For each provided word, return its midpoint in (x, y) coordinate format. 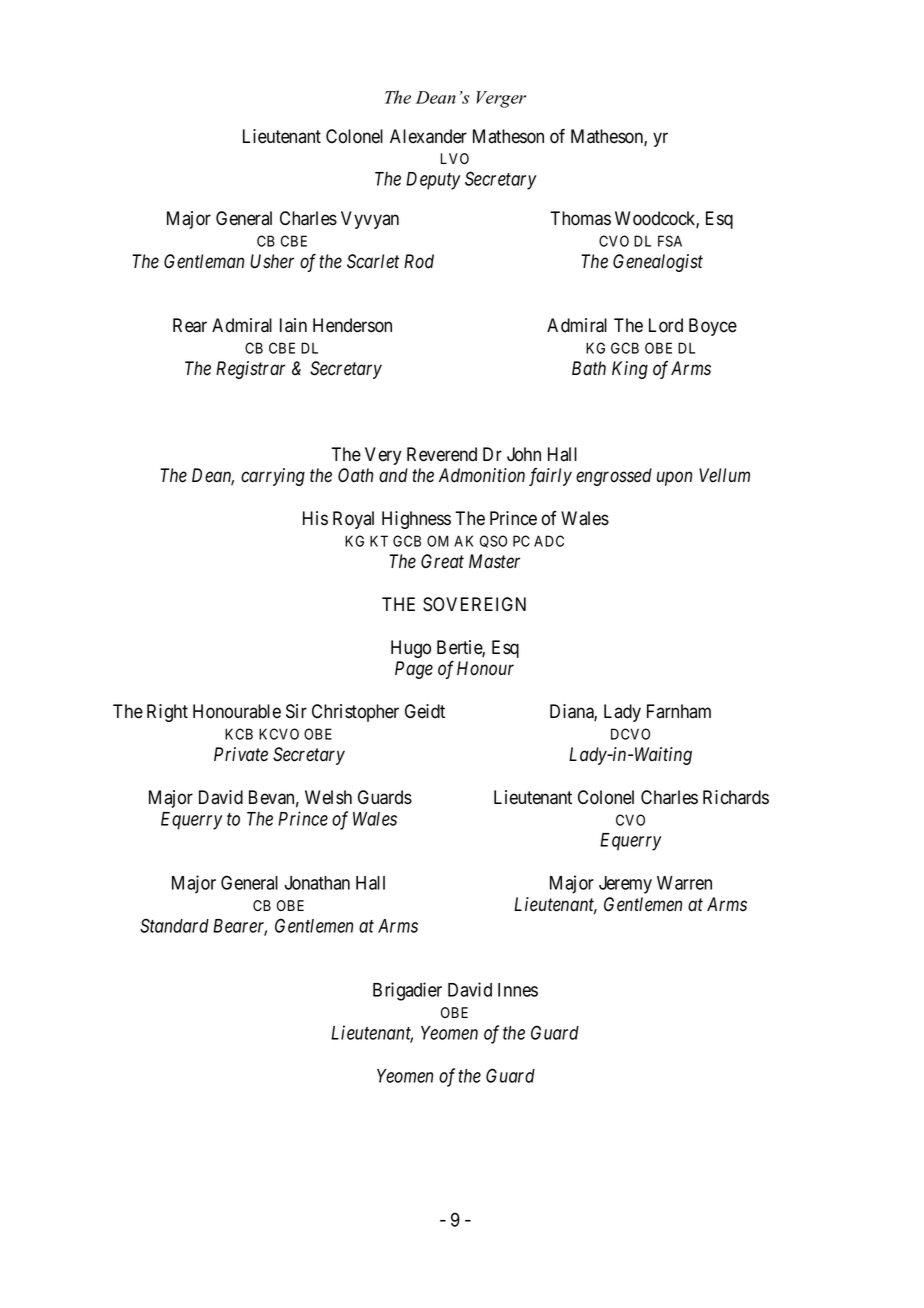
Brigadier (407, 991)
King (630, 370)
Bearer (240, 927)
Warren (684, 883)
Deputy (433, 181)
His (315, 518)
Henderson (352, 325)
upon (674, 479)
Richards (736, 797)
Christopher (355, 713)
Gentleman (204, 261)
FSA (670, 241)
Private (241, 754)
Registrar (250, 370)
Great (442, 561)
